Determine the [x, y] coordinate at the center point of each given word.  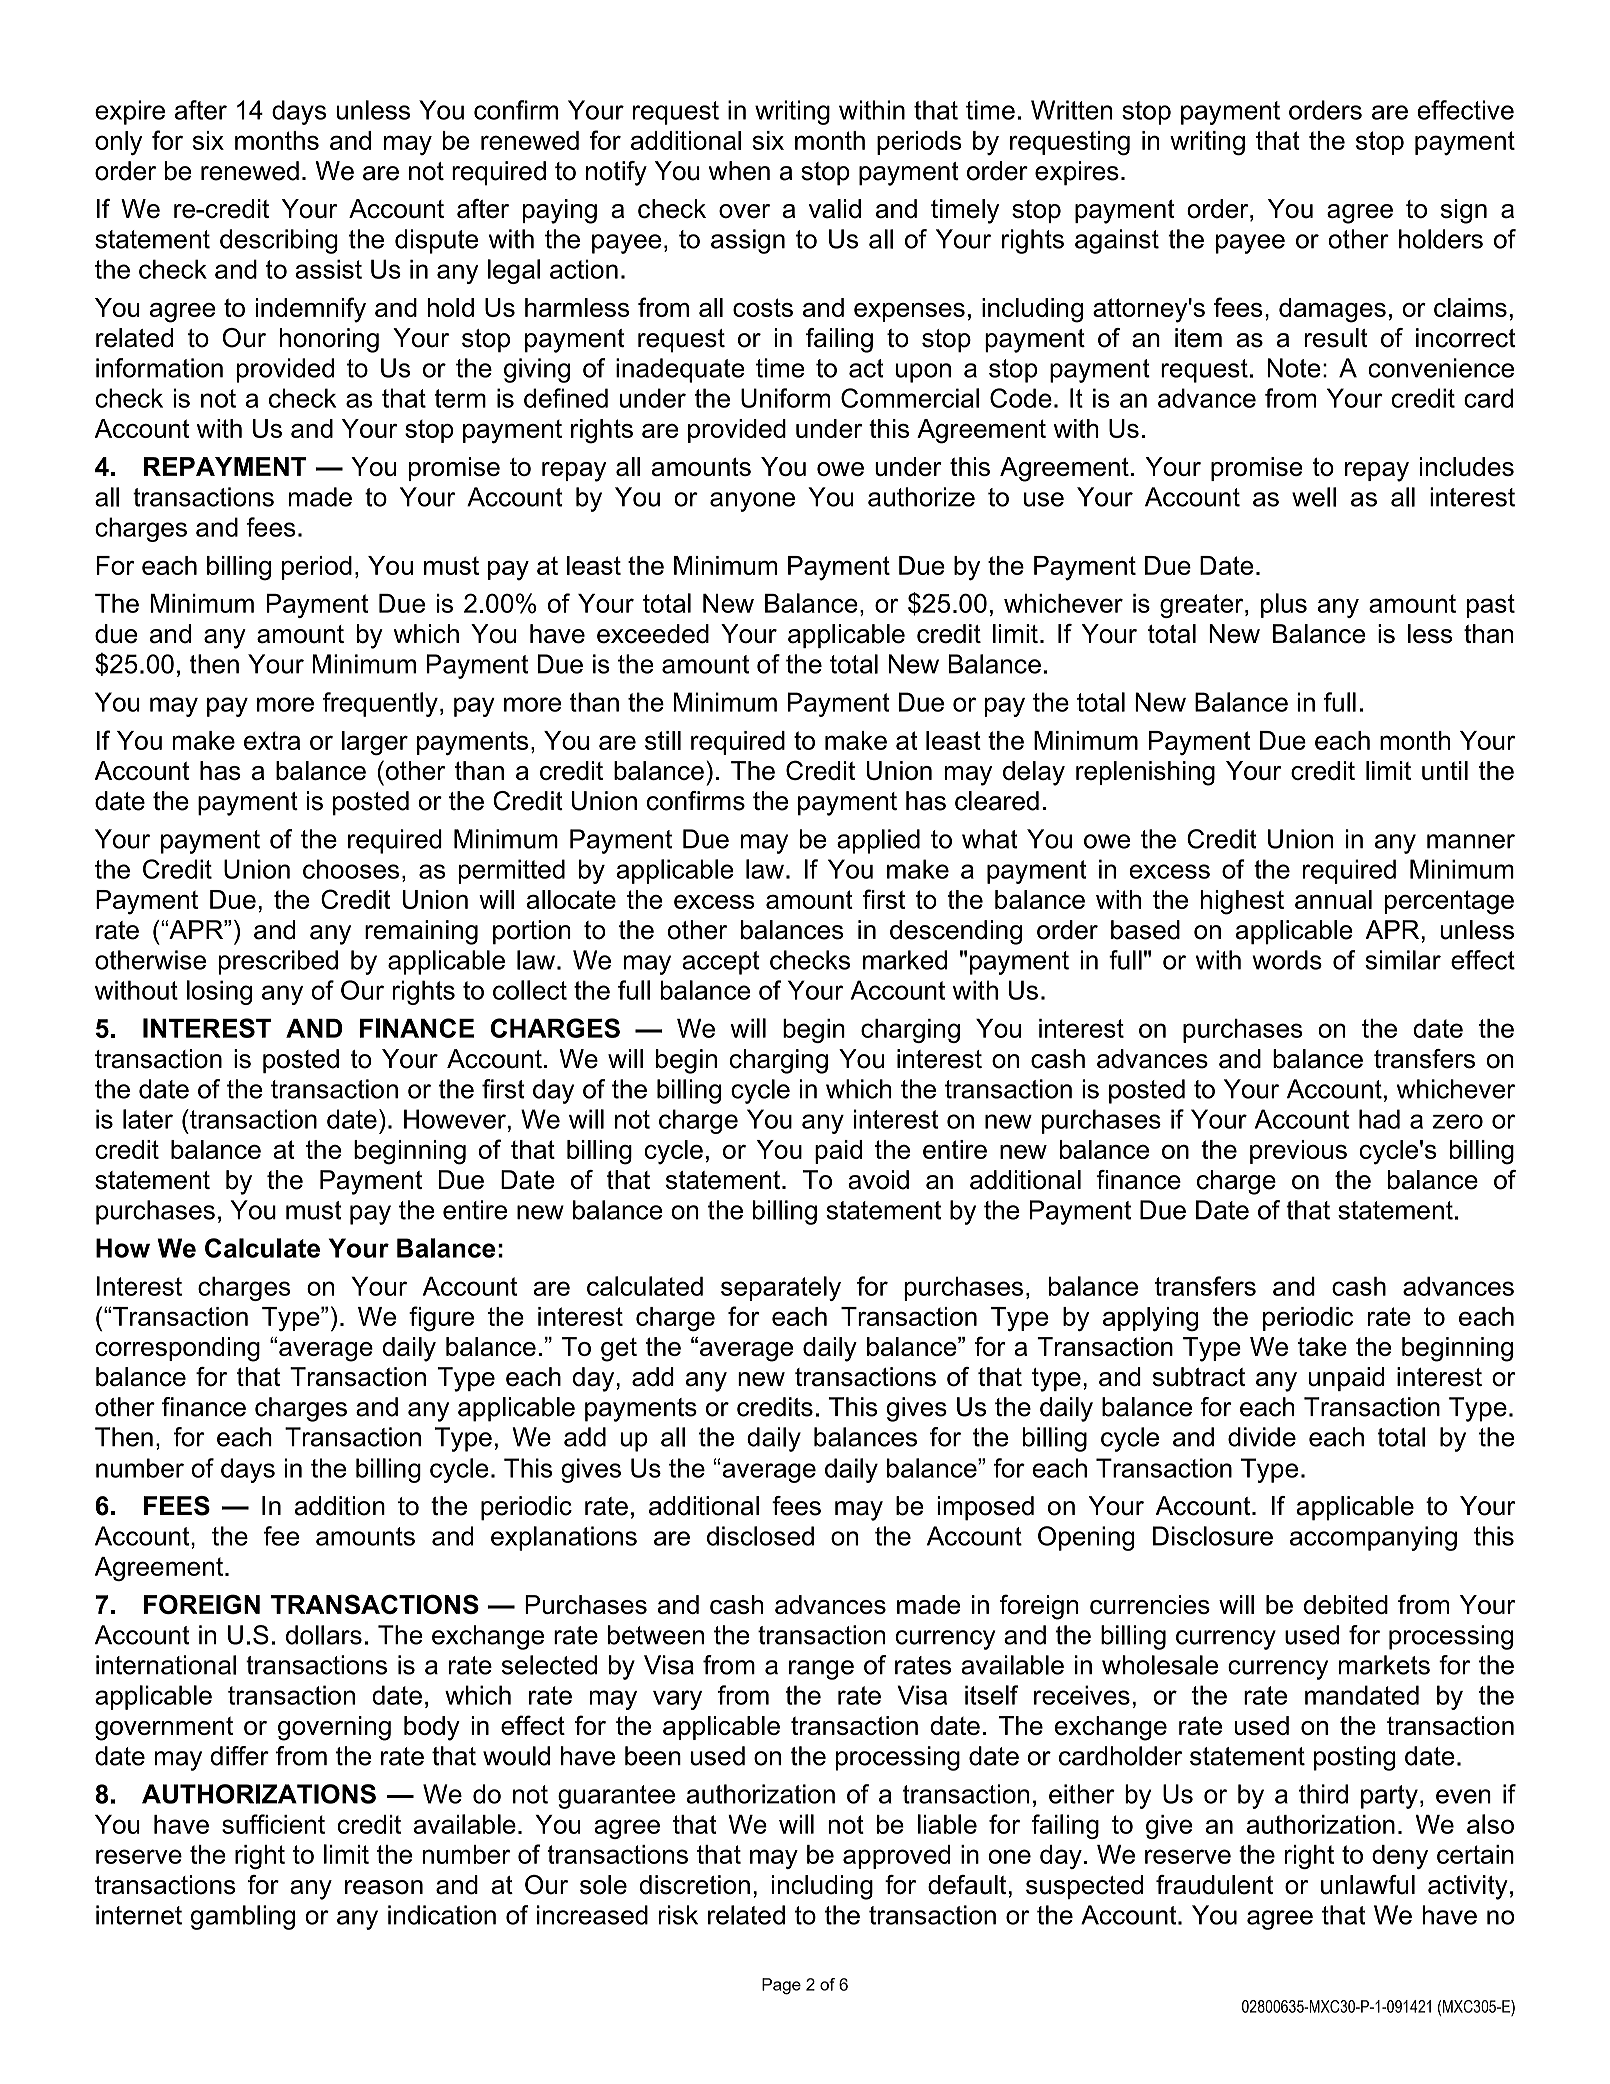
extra [272, 740]
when [739, 171]
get [619, 1350]
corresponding [177, 1349]
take [1322, 1346]
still [663, 740]
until [1445, 770]
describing [279, 241]
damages [1332, 310]
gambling [243, 1917]
